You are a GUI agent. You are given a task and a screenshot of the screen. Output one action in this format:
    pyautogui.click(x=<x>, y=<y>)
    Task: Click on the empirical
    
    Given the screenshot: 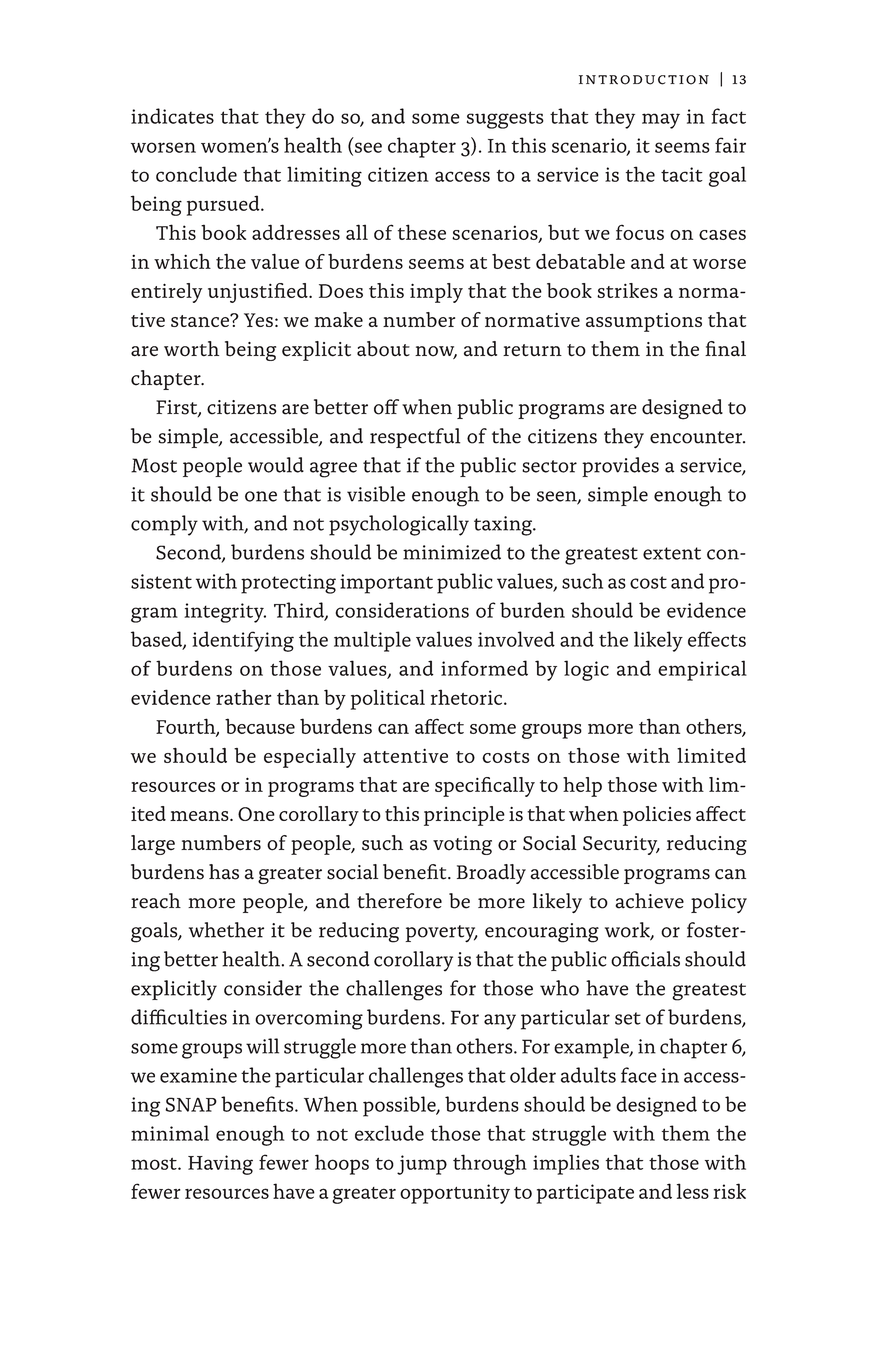 What is the action you would take?
    pyautogui.click(x=702, y=670)
